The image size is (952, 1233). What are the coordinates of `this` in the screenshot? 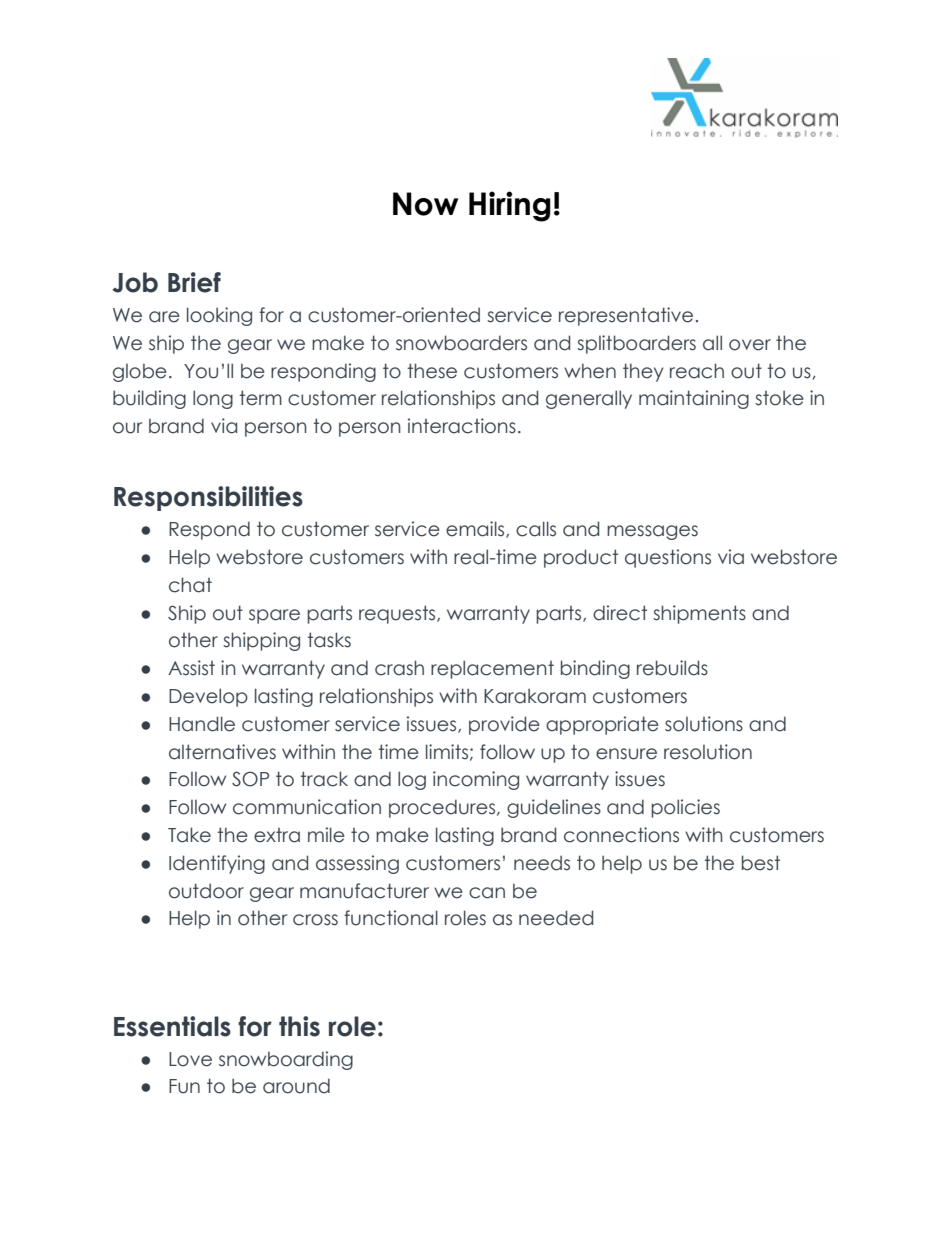 It's located at (299, 1026).
